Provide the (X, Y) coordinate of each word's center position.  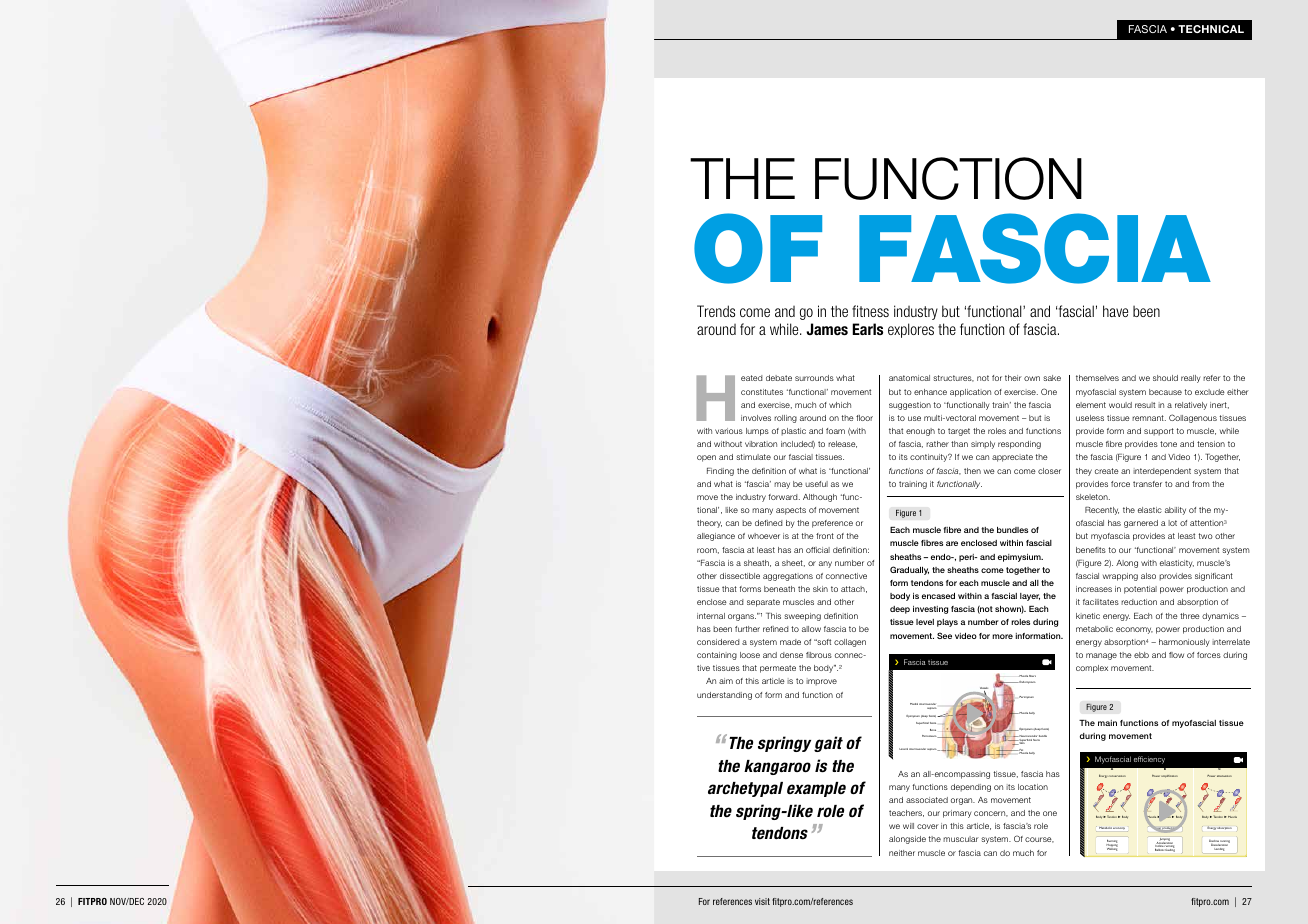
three (1190, 616)
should (1165, 378)
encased (938, 596)
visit (762, 901)
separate (763, 603)
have (1115, 311)
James (827, 329)
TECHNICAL (1211, 29)
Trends (716, 311)
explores (911, 330)
